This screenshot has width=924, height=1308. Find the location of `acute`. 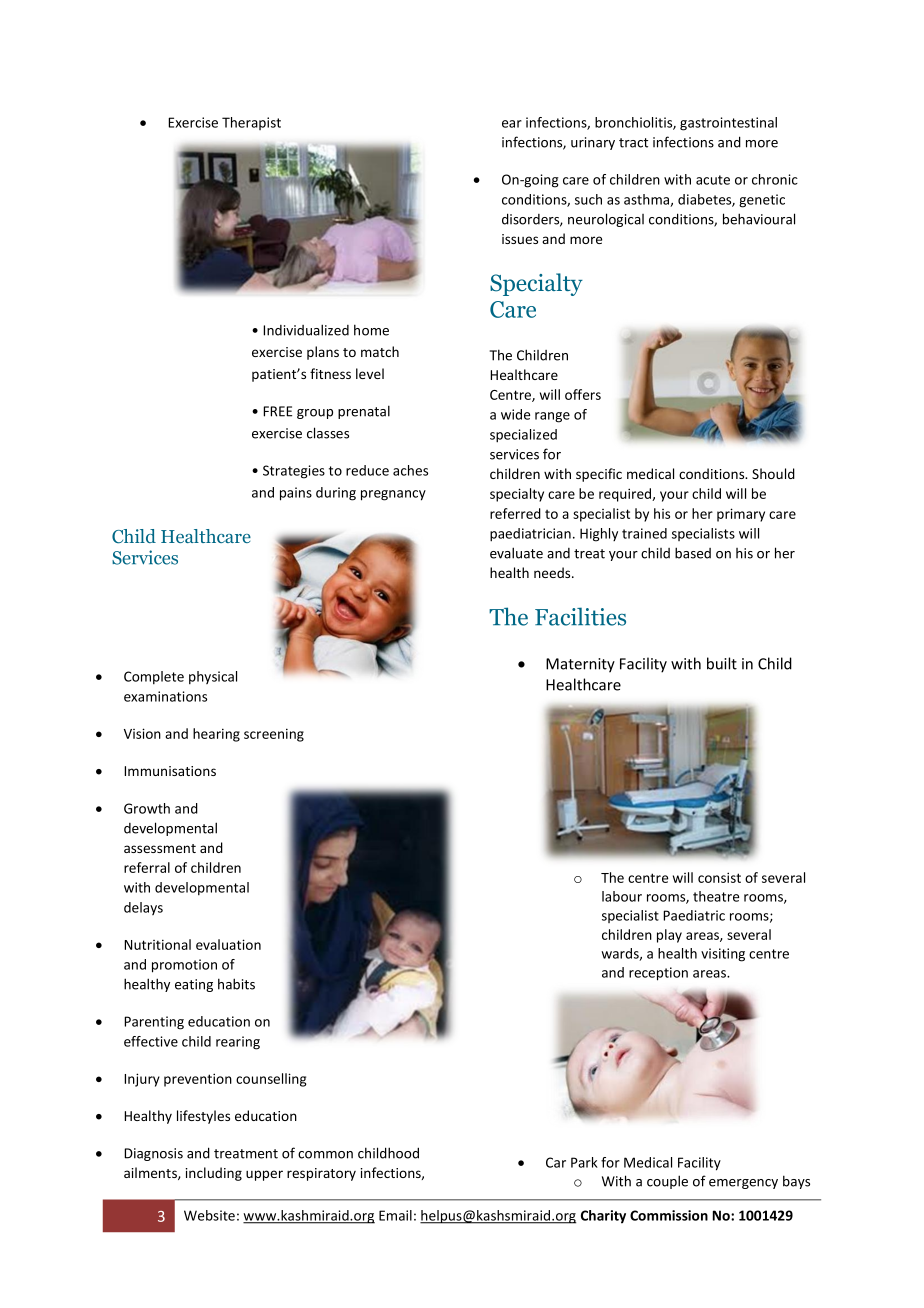

acute is located at coordinates (713, 180).
